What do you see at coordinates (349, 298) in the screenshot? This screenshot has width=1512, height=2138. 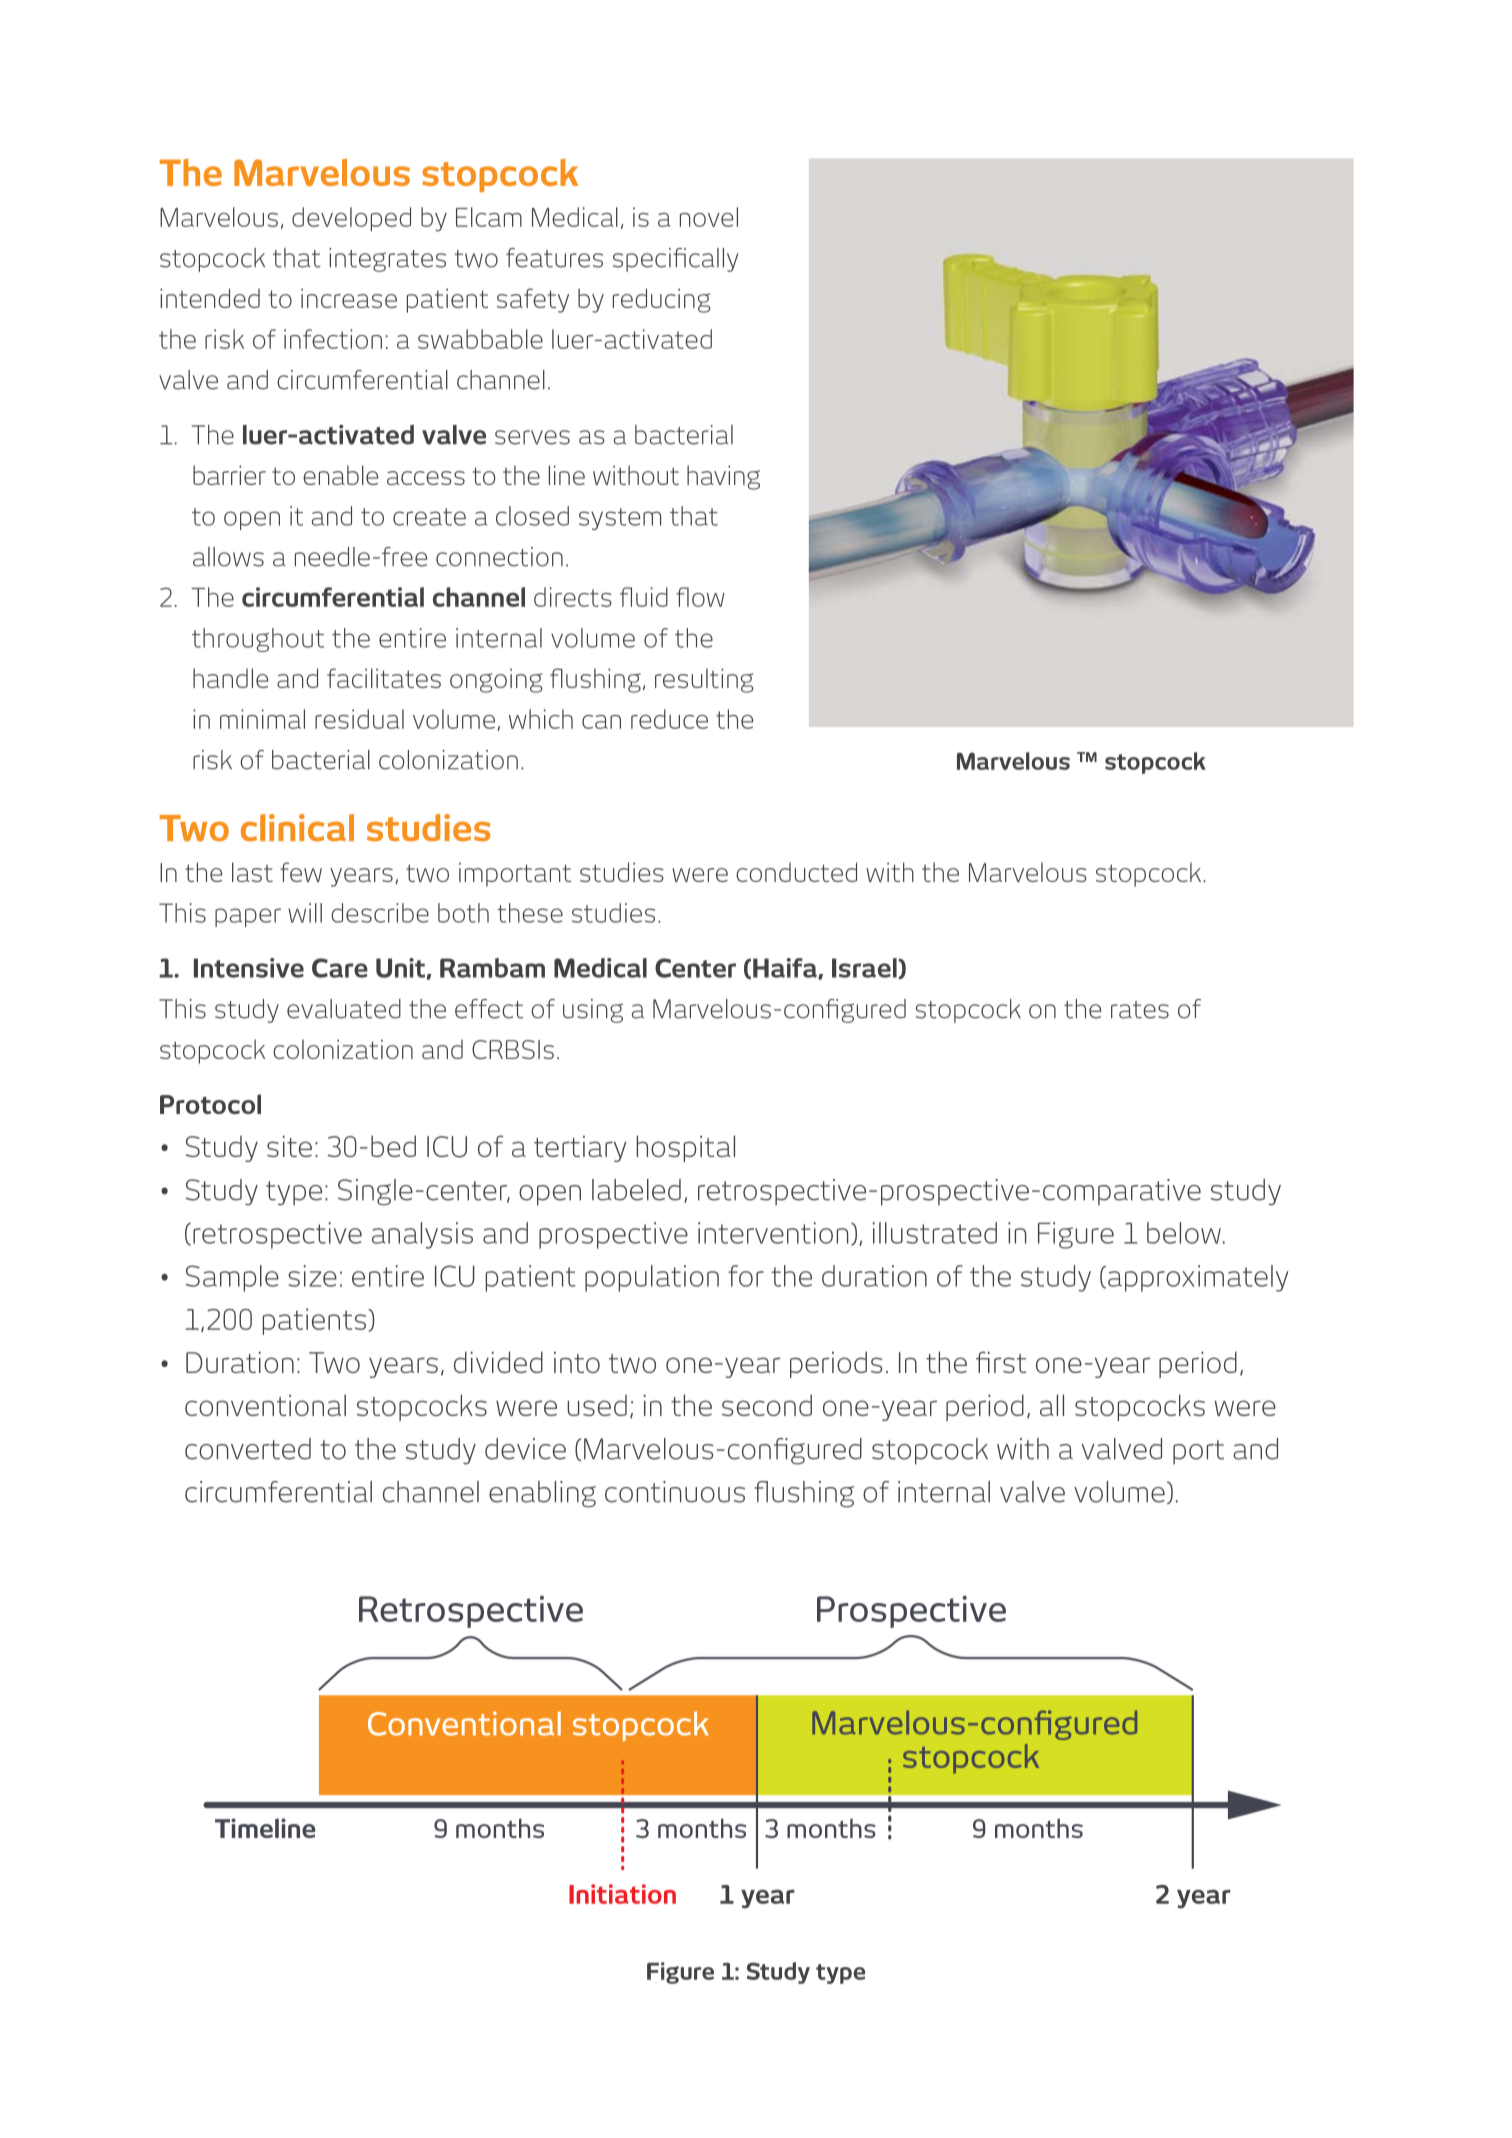 I see `increase` at bounding box center [349, 298].
